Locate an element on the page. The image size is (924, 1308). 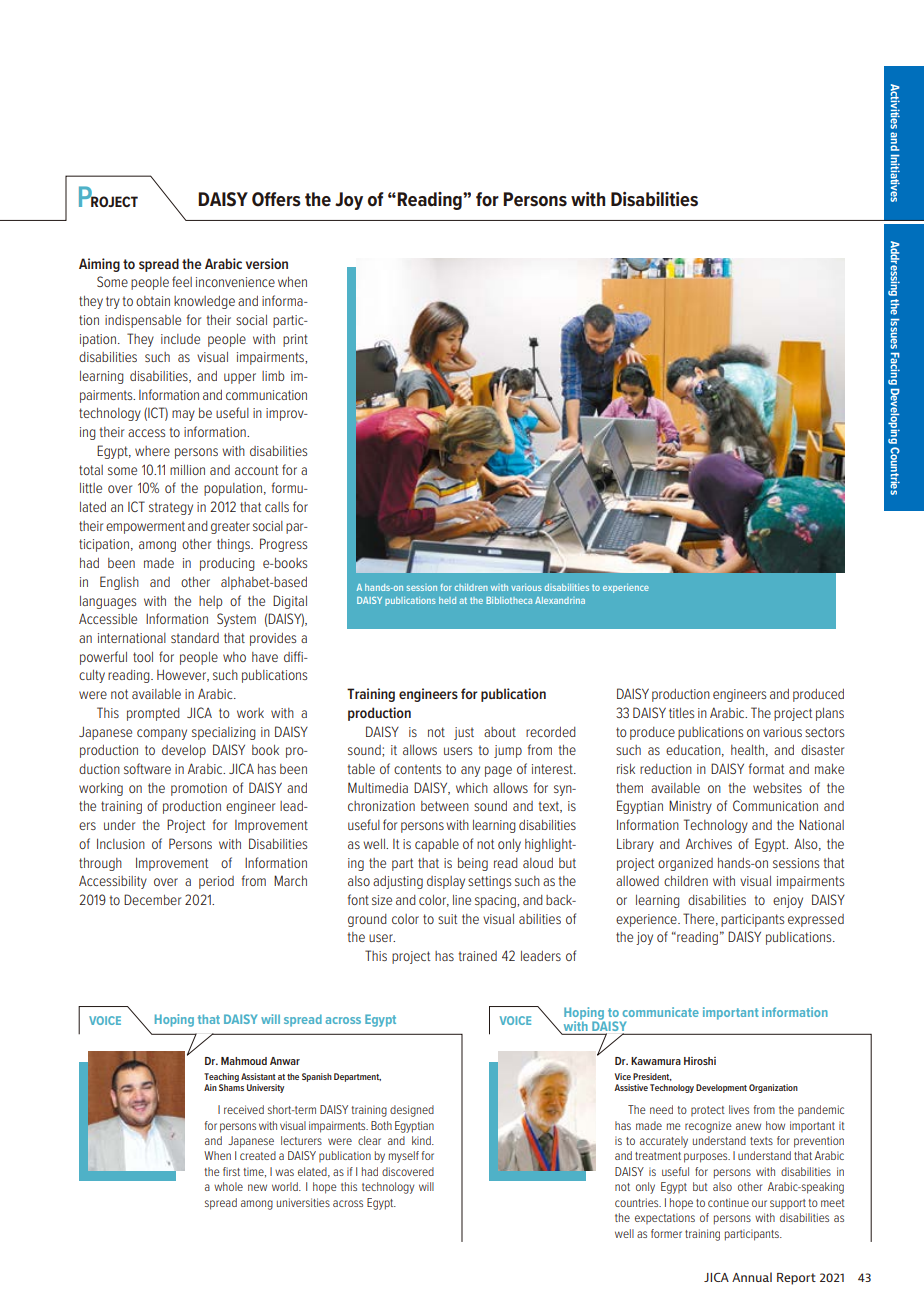
whole is located at coordinates (228, 1186).
